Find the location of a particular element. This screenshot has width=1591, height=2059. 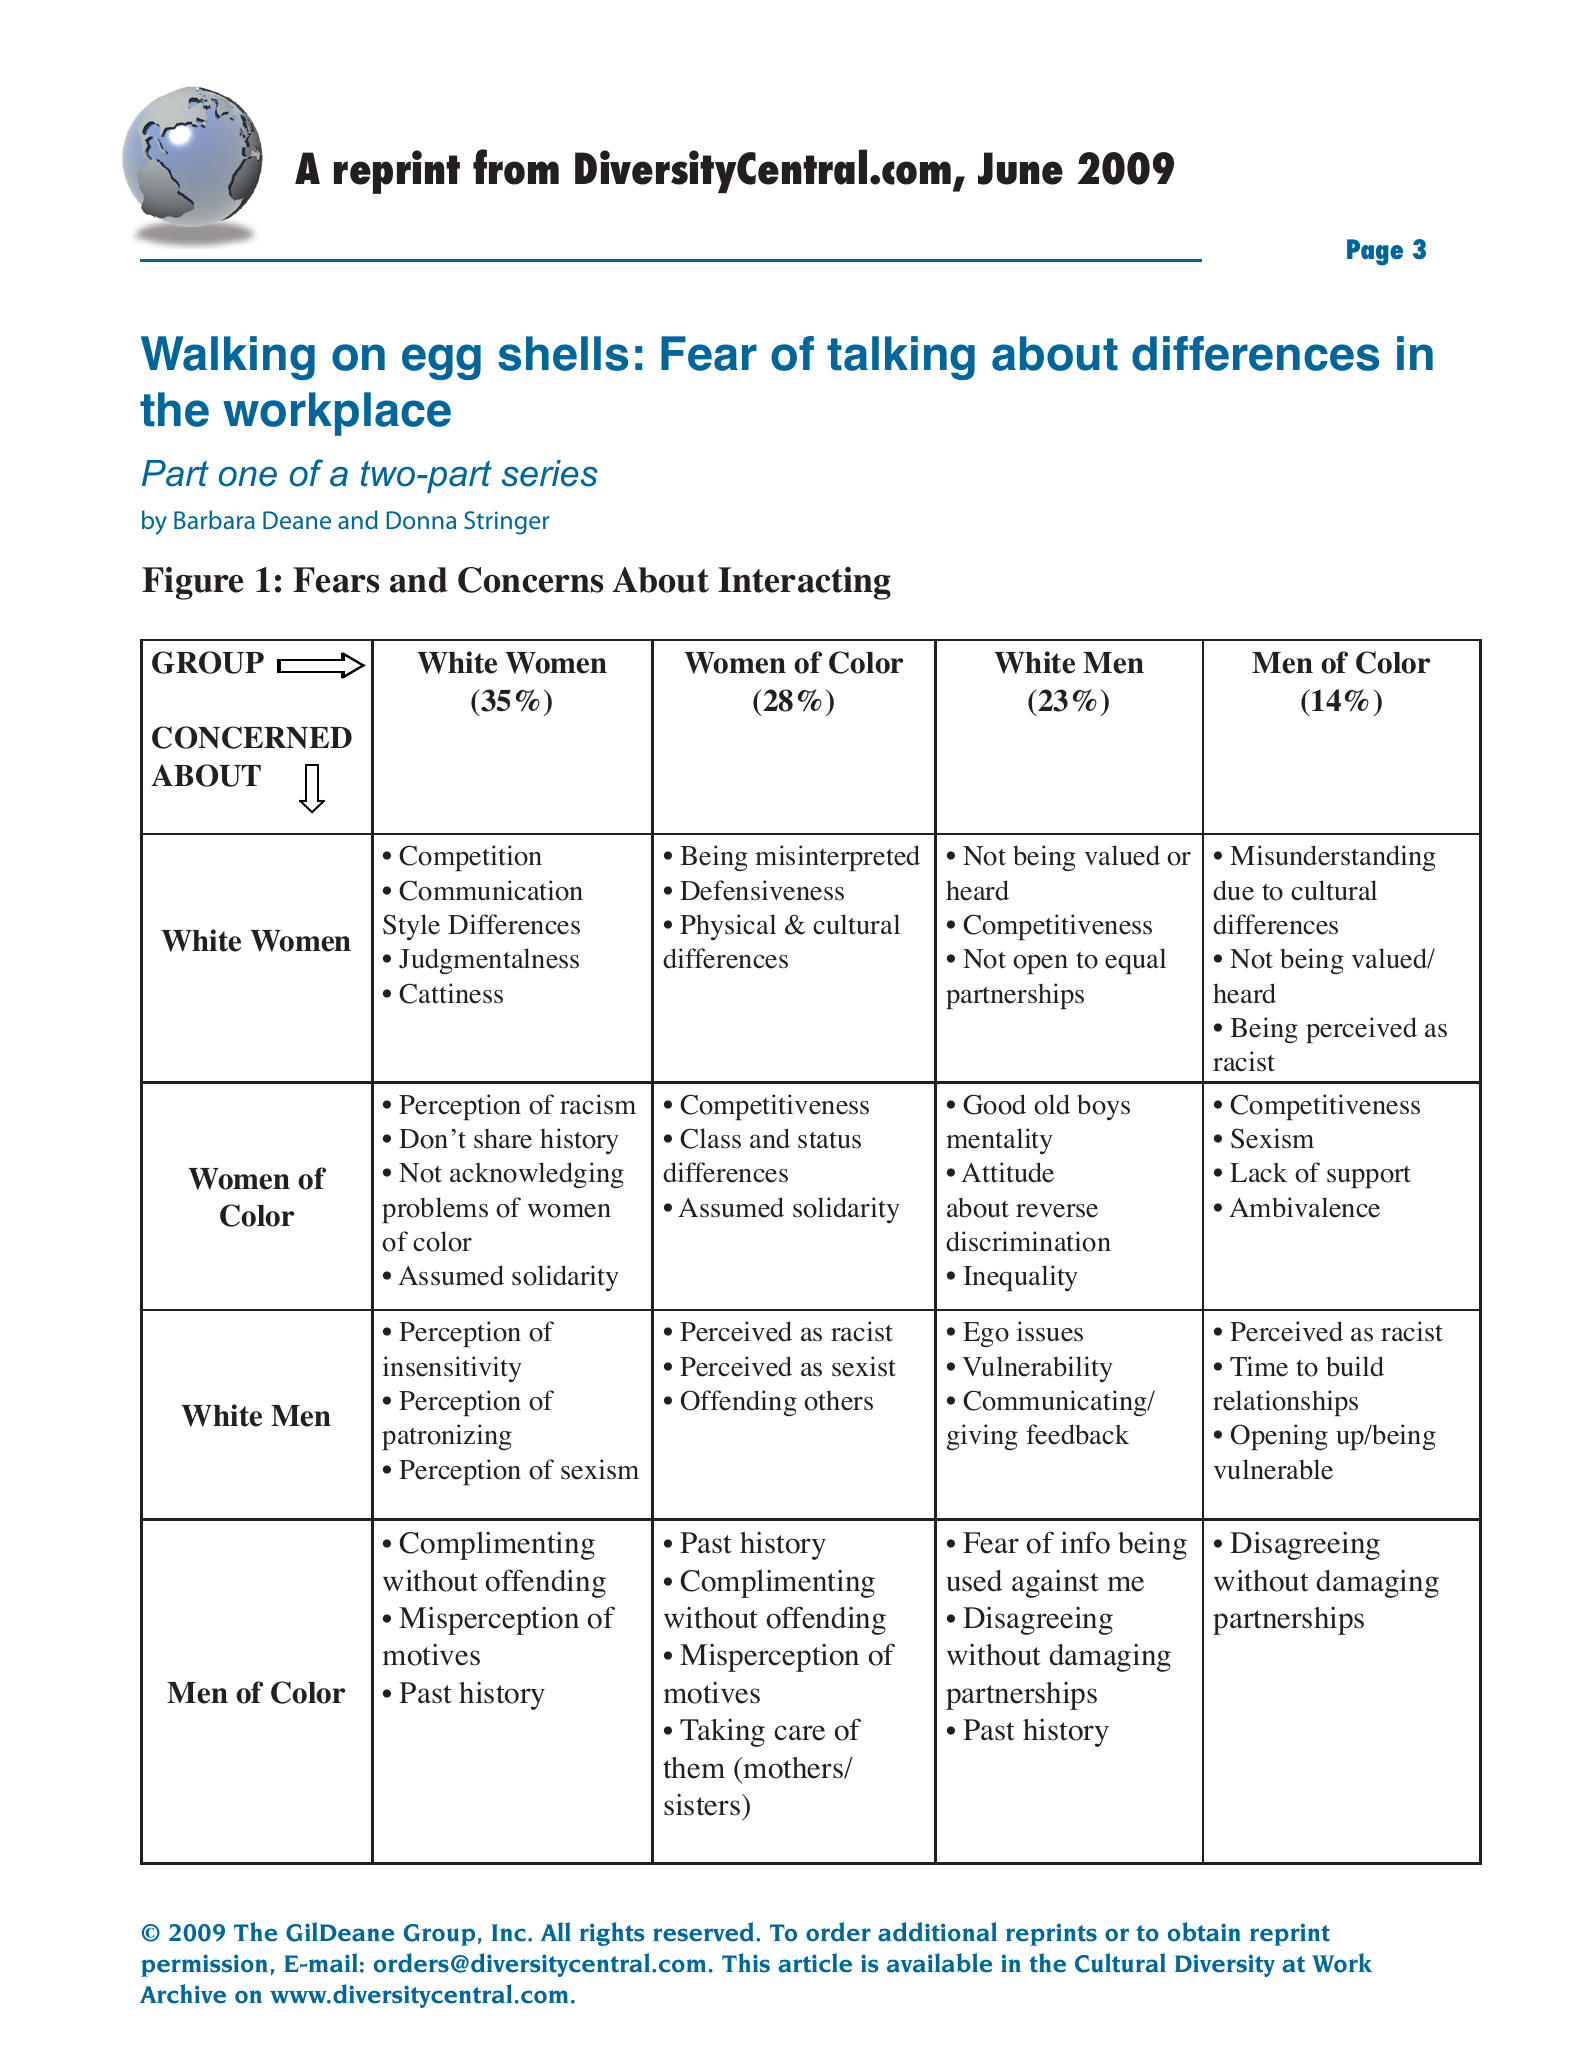

talking is located at coordinates (901, 358).
